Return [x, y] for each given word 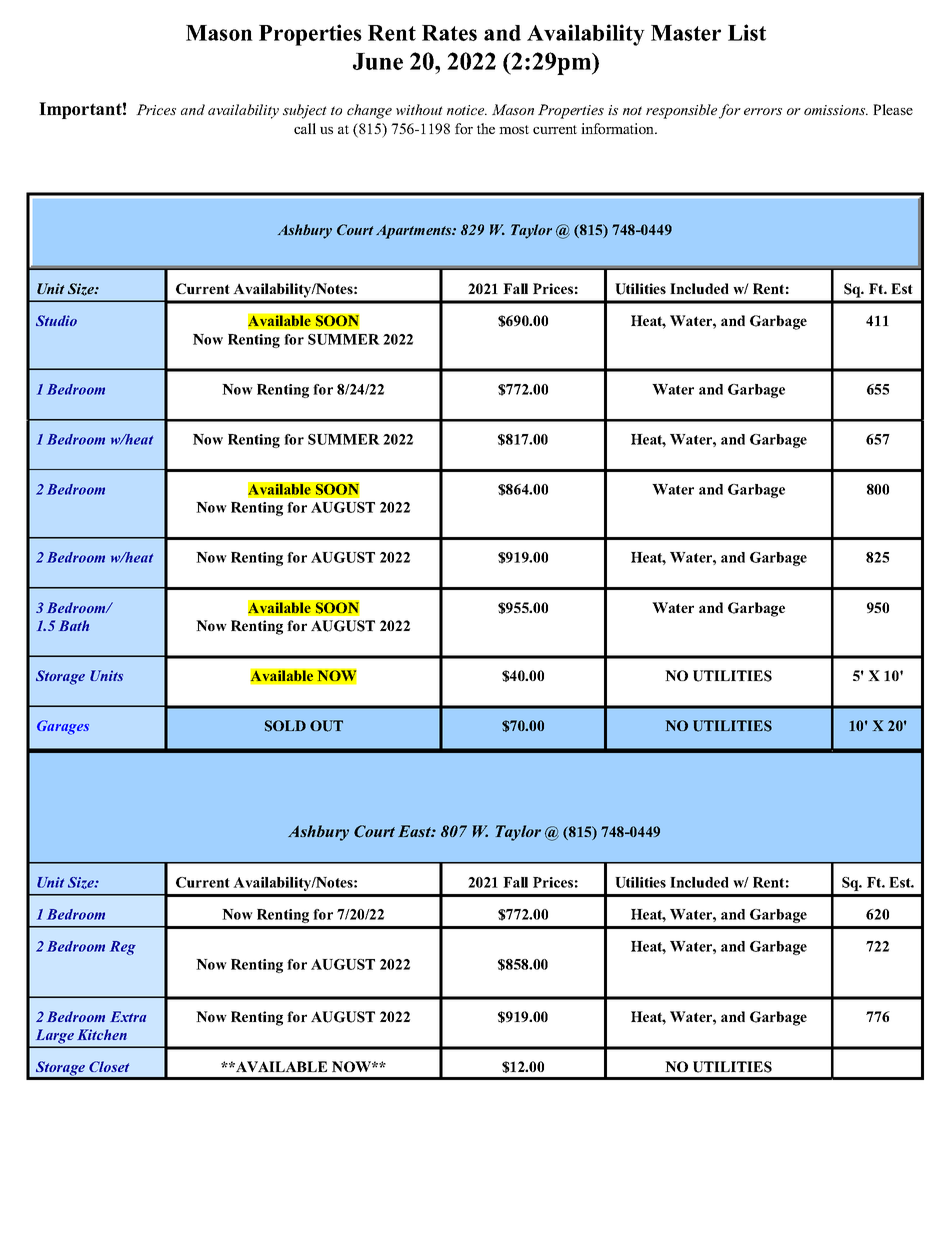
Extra [128, 1016]
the [486, 128]
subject [305, 111]
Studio [56, 320]
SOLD [285, 726]
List [747, 32]
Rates [449, 33]
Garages [63, 727]
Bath [74, 625]
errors [763, 111]
